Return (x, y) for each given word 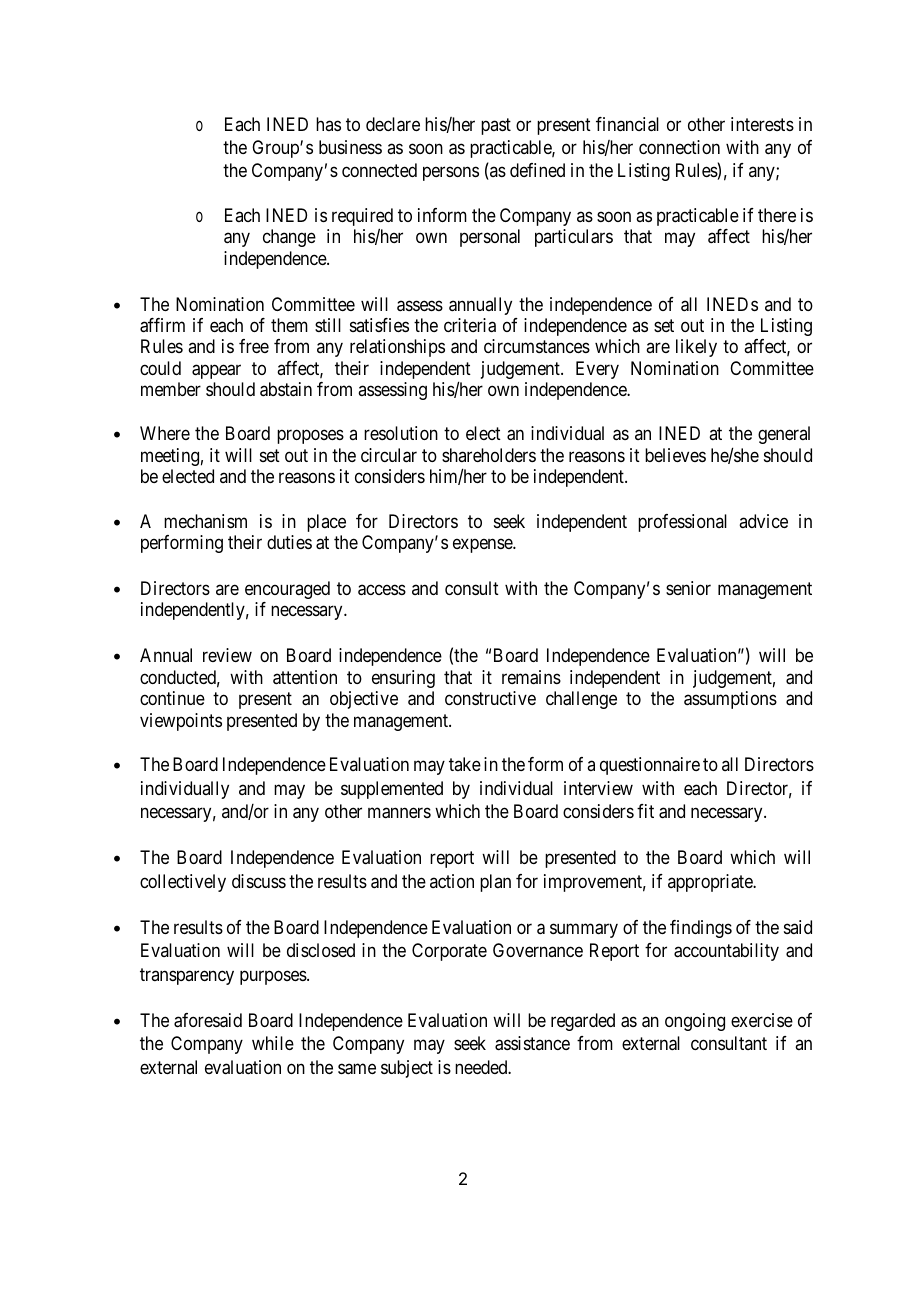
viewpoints (181, 722)
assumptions (730, 700)
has (328, 124)
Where (165, 433)
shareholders (489, 455)
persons (451, 174)
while (273, 1043)
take (465, 764)
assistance (532, 1043)
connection (679, 147)
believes (675, 455)
